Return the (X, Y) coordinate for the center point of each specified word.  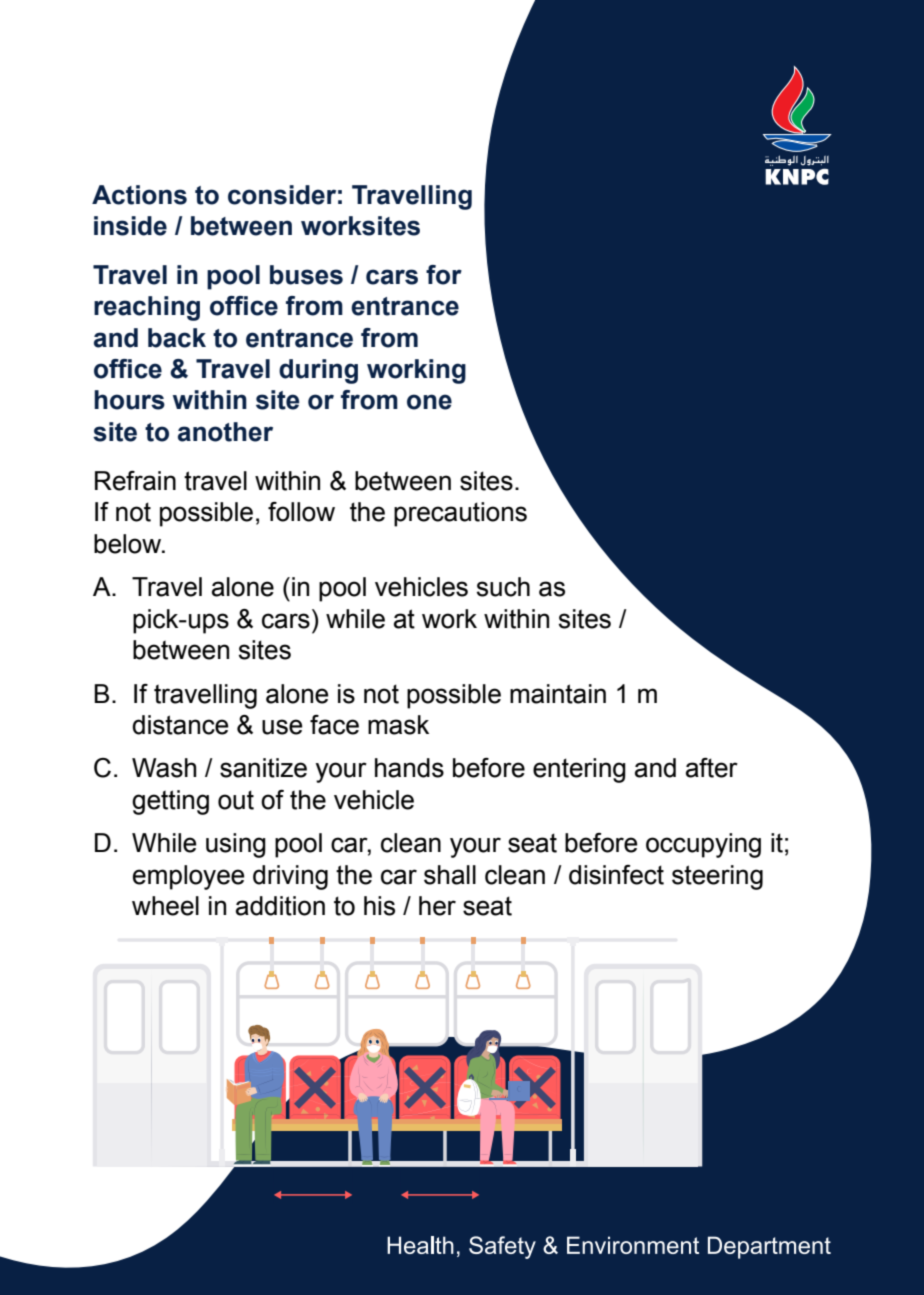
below (129, 544)
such (503, 587)
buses (306, 275)
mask (398, 725)
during (318, 371)
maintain (558, 694)
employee (189, 877)
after (712, 768)
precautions (460, 514)
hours (129, 400)
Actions (139, 195)
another (225, 432)
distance (180, 725)
